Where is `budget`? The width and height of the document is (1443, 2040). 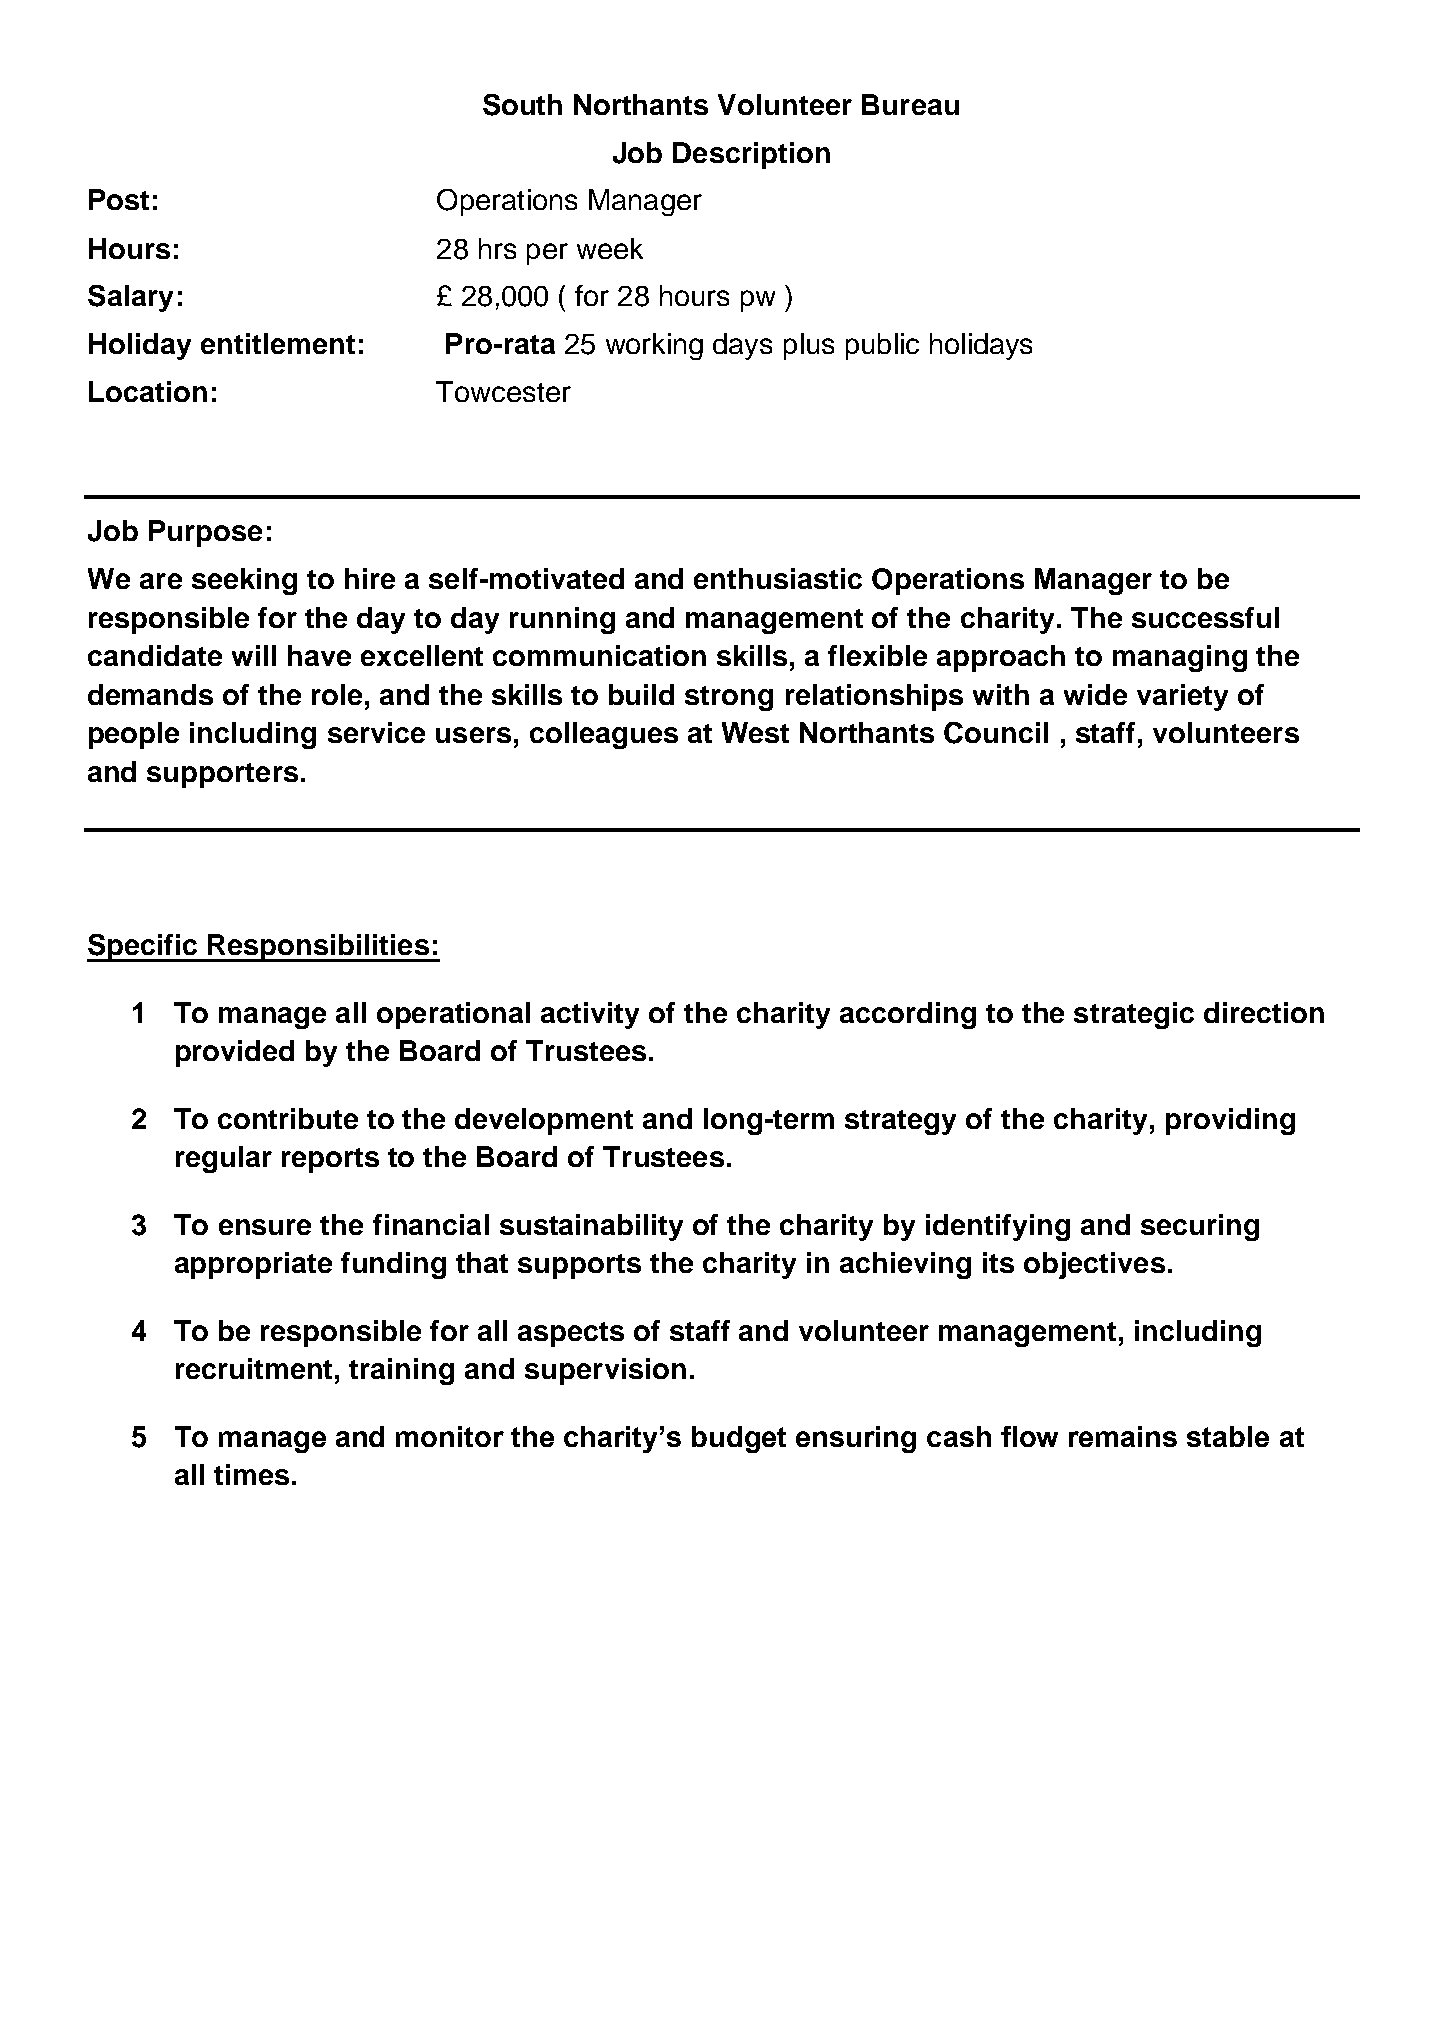 budget is located at coordinates (739, 1439).
